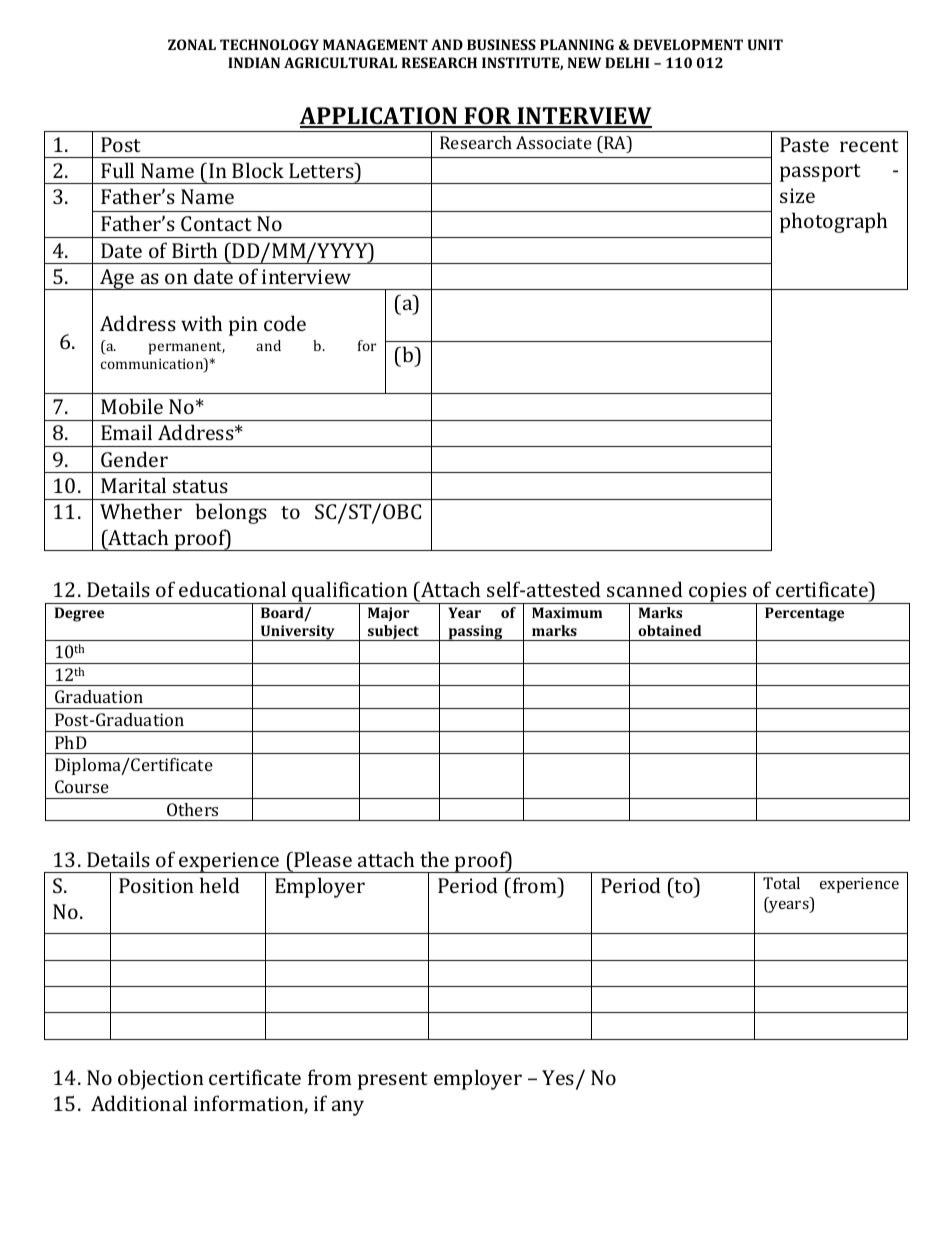 The image size is (952, 1233). I want to click on with, so click(201, 323).
